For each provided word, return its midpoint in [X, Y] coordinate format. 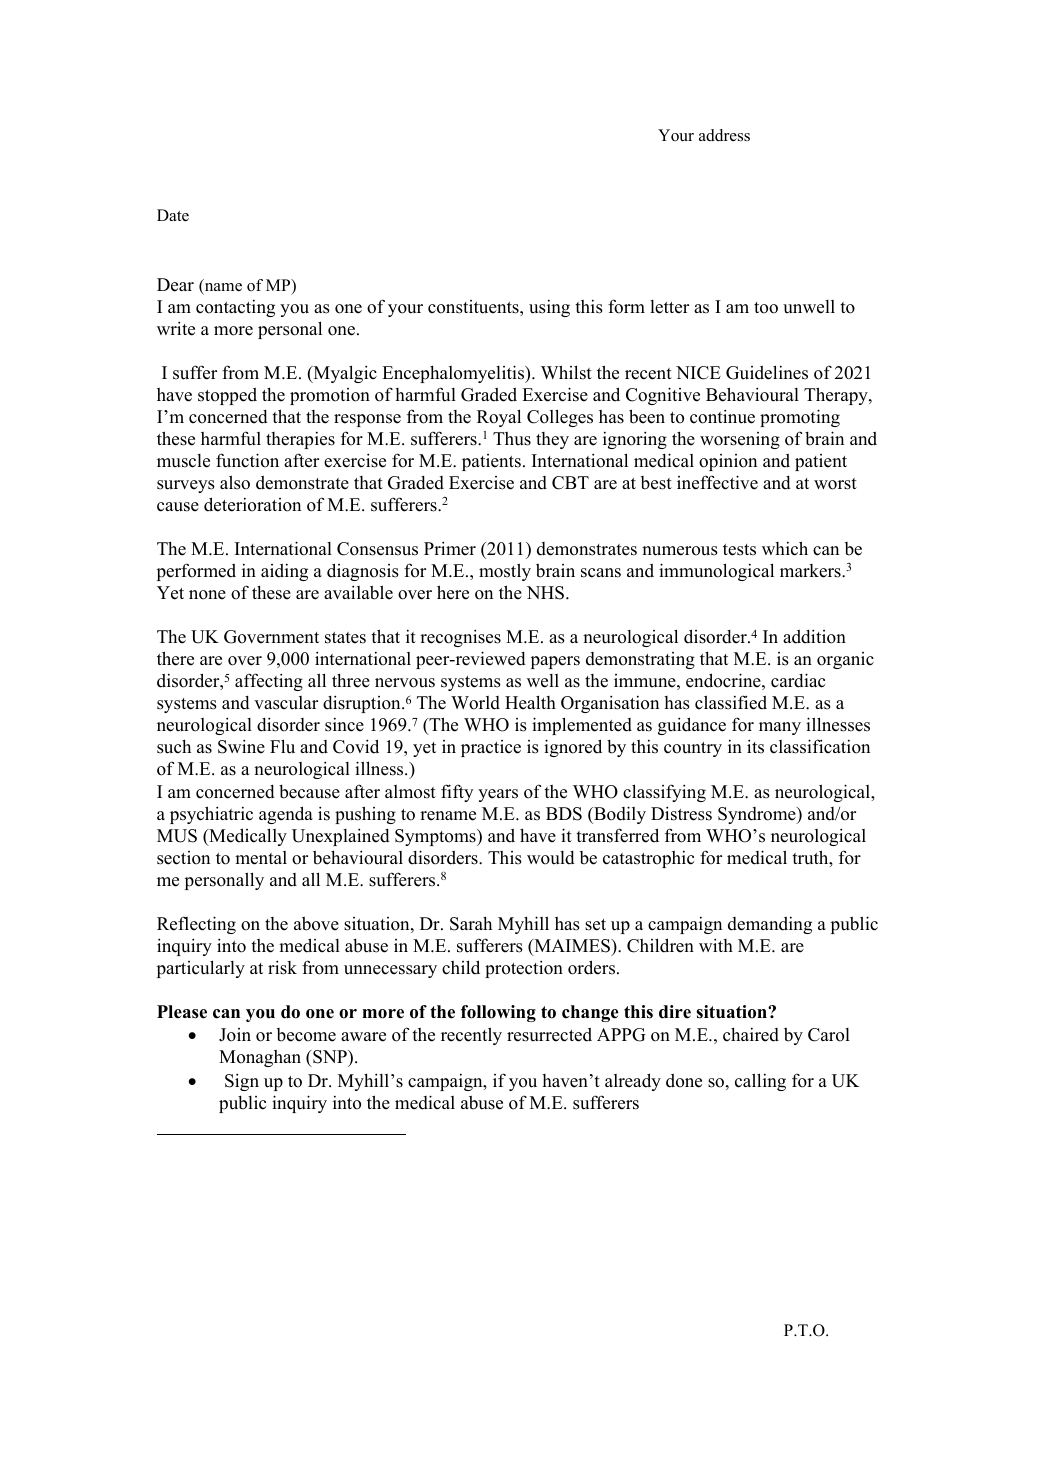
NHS [547, 593]
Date [173, 215]
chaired [751, 1034]
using [549, 308]
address [724, 135]
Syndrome [758, 815]
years [498, 795]
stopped [227, 396]
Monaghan [260, 1058]
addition [814, 636]
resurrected [549, 1035]
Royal [499, 418]
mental [261, 858]
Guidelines [767, 372]
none [207, 595]
